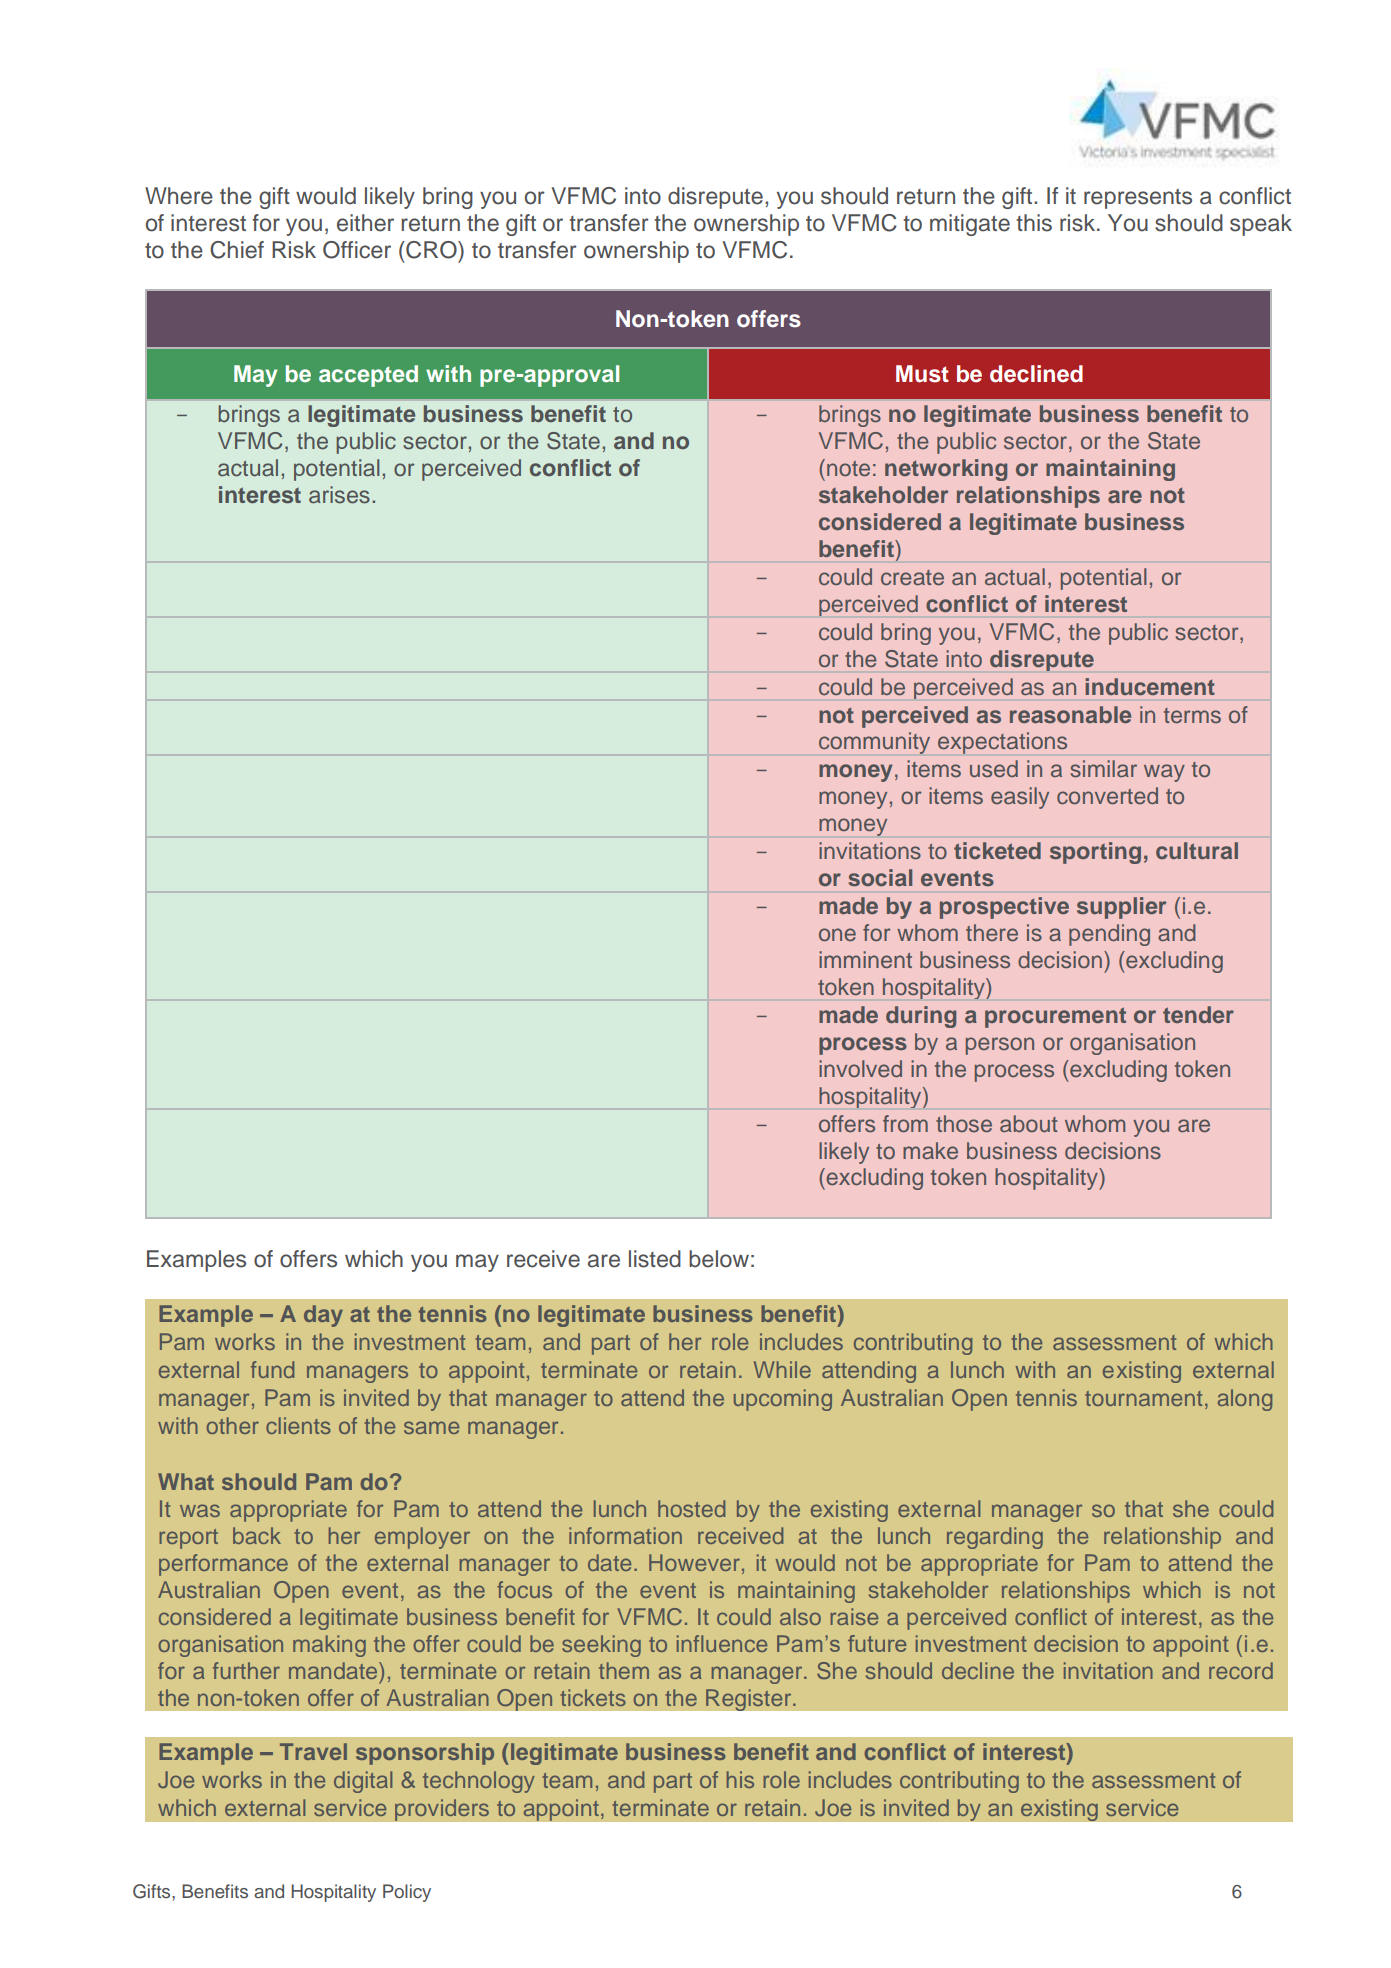  What do you see at coordinates (970, 225) in the page?
I see `mitigate` at bounding box center [970, 225].
